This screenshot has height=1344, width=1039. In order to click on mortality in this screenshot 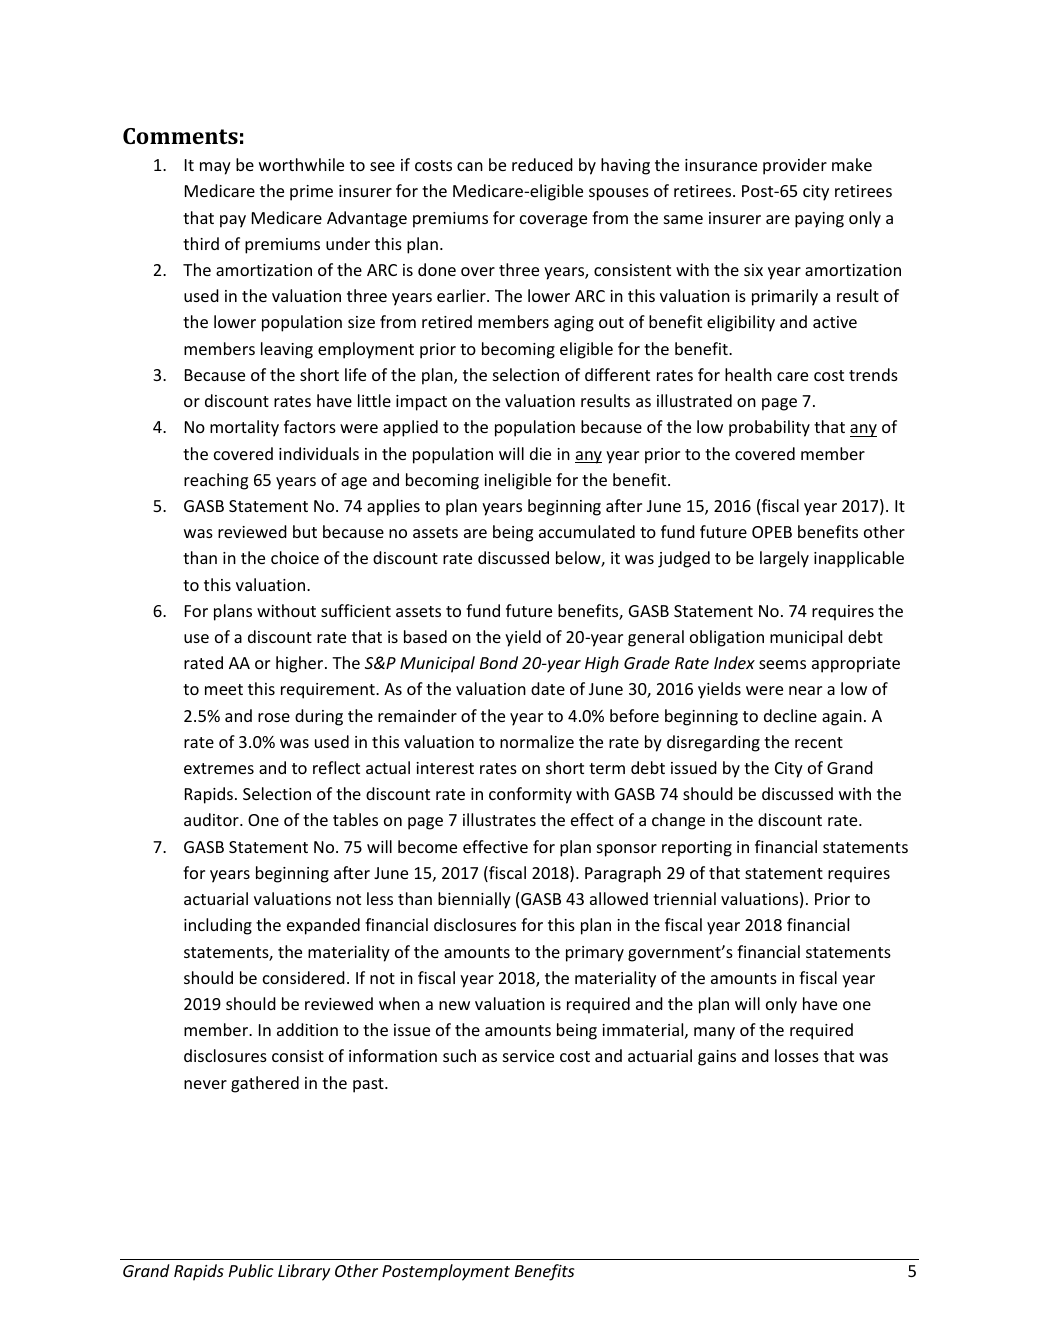, I will do `click(244, 428)`.
